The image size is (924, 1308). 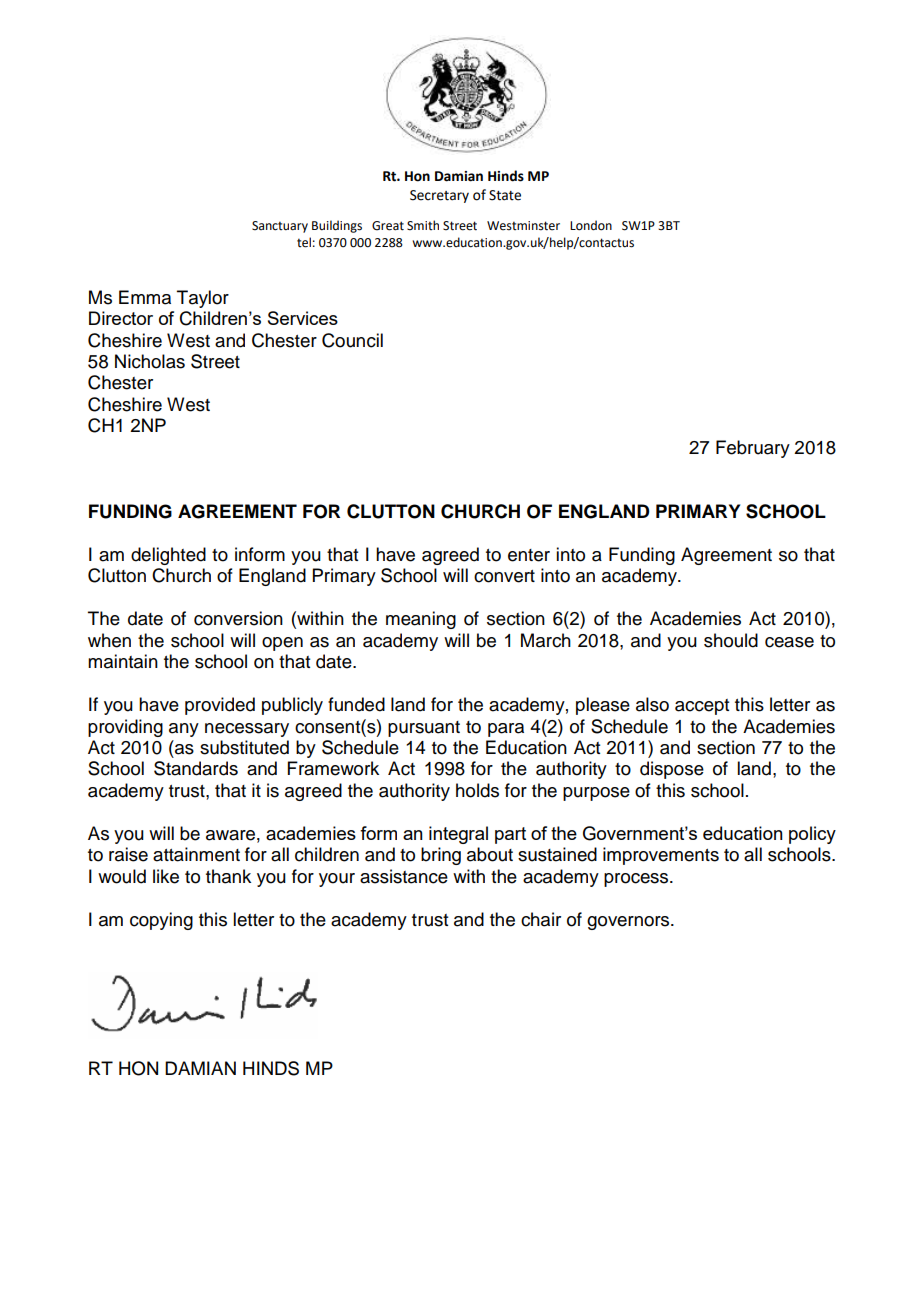 What do you see at coordinates (529, 555) in the screenshot?
I see `enter` at bounding box center [529, 555].
